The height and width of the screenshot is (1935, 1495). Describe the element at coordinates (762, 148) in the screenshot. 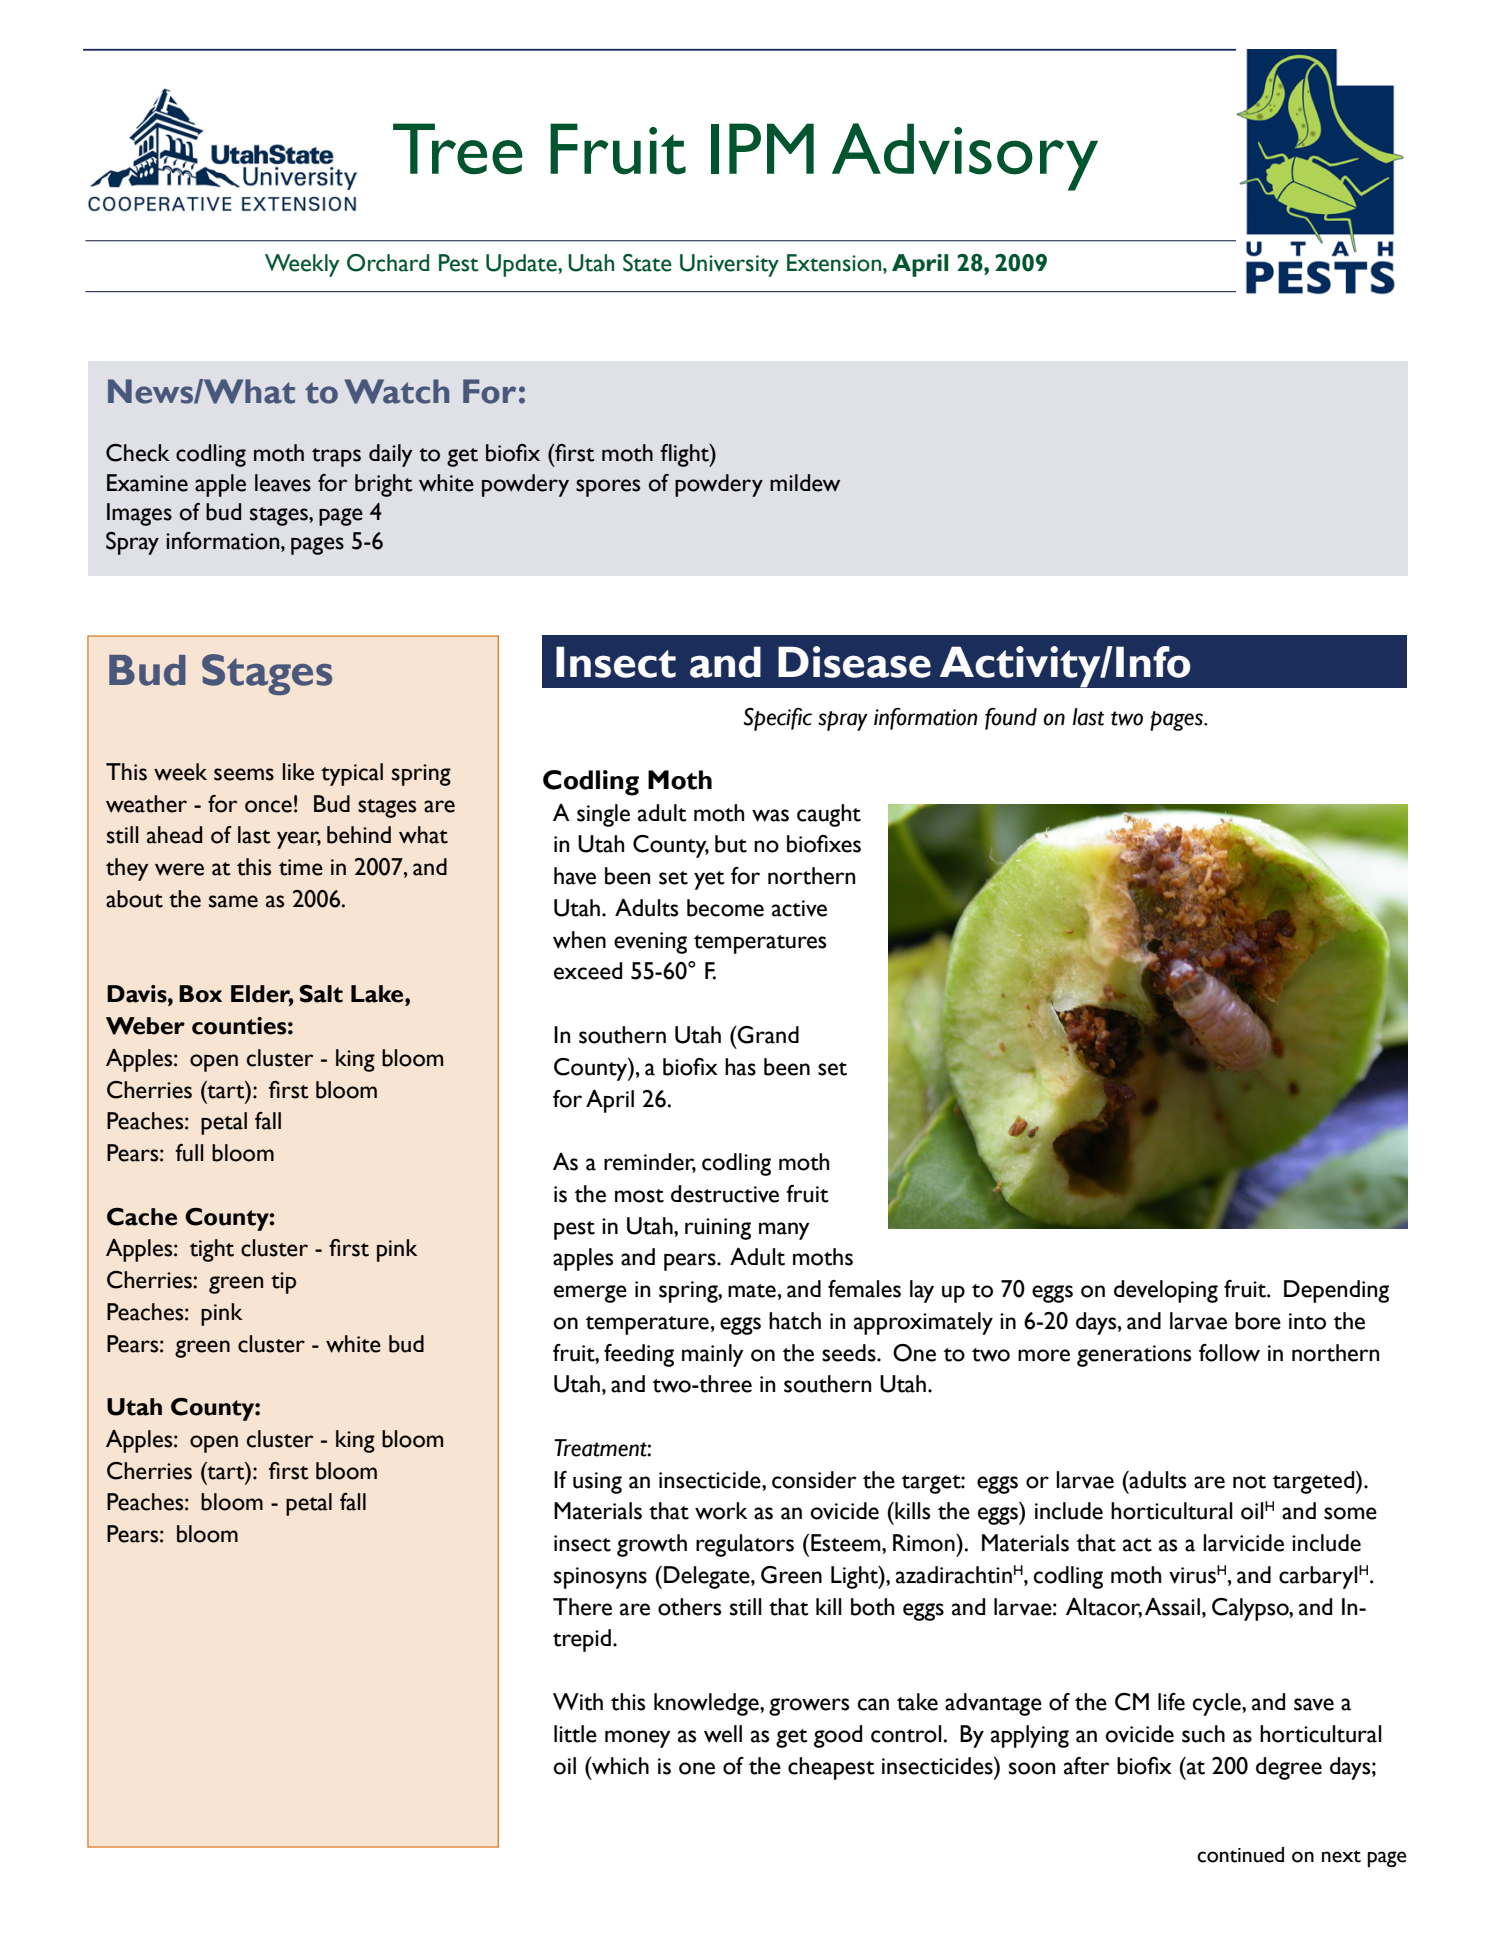

I see `IPM` at that location.
